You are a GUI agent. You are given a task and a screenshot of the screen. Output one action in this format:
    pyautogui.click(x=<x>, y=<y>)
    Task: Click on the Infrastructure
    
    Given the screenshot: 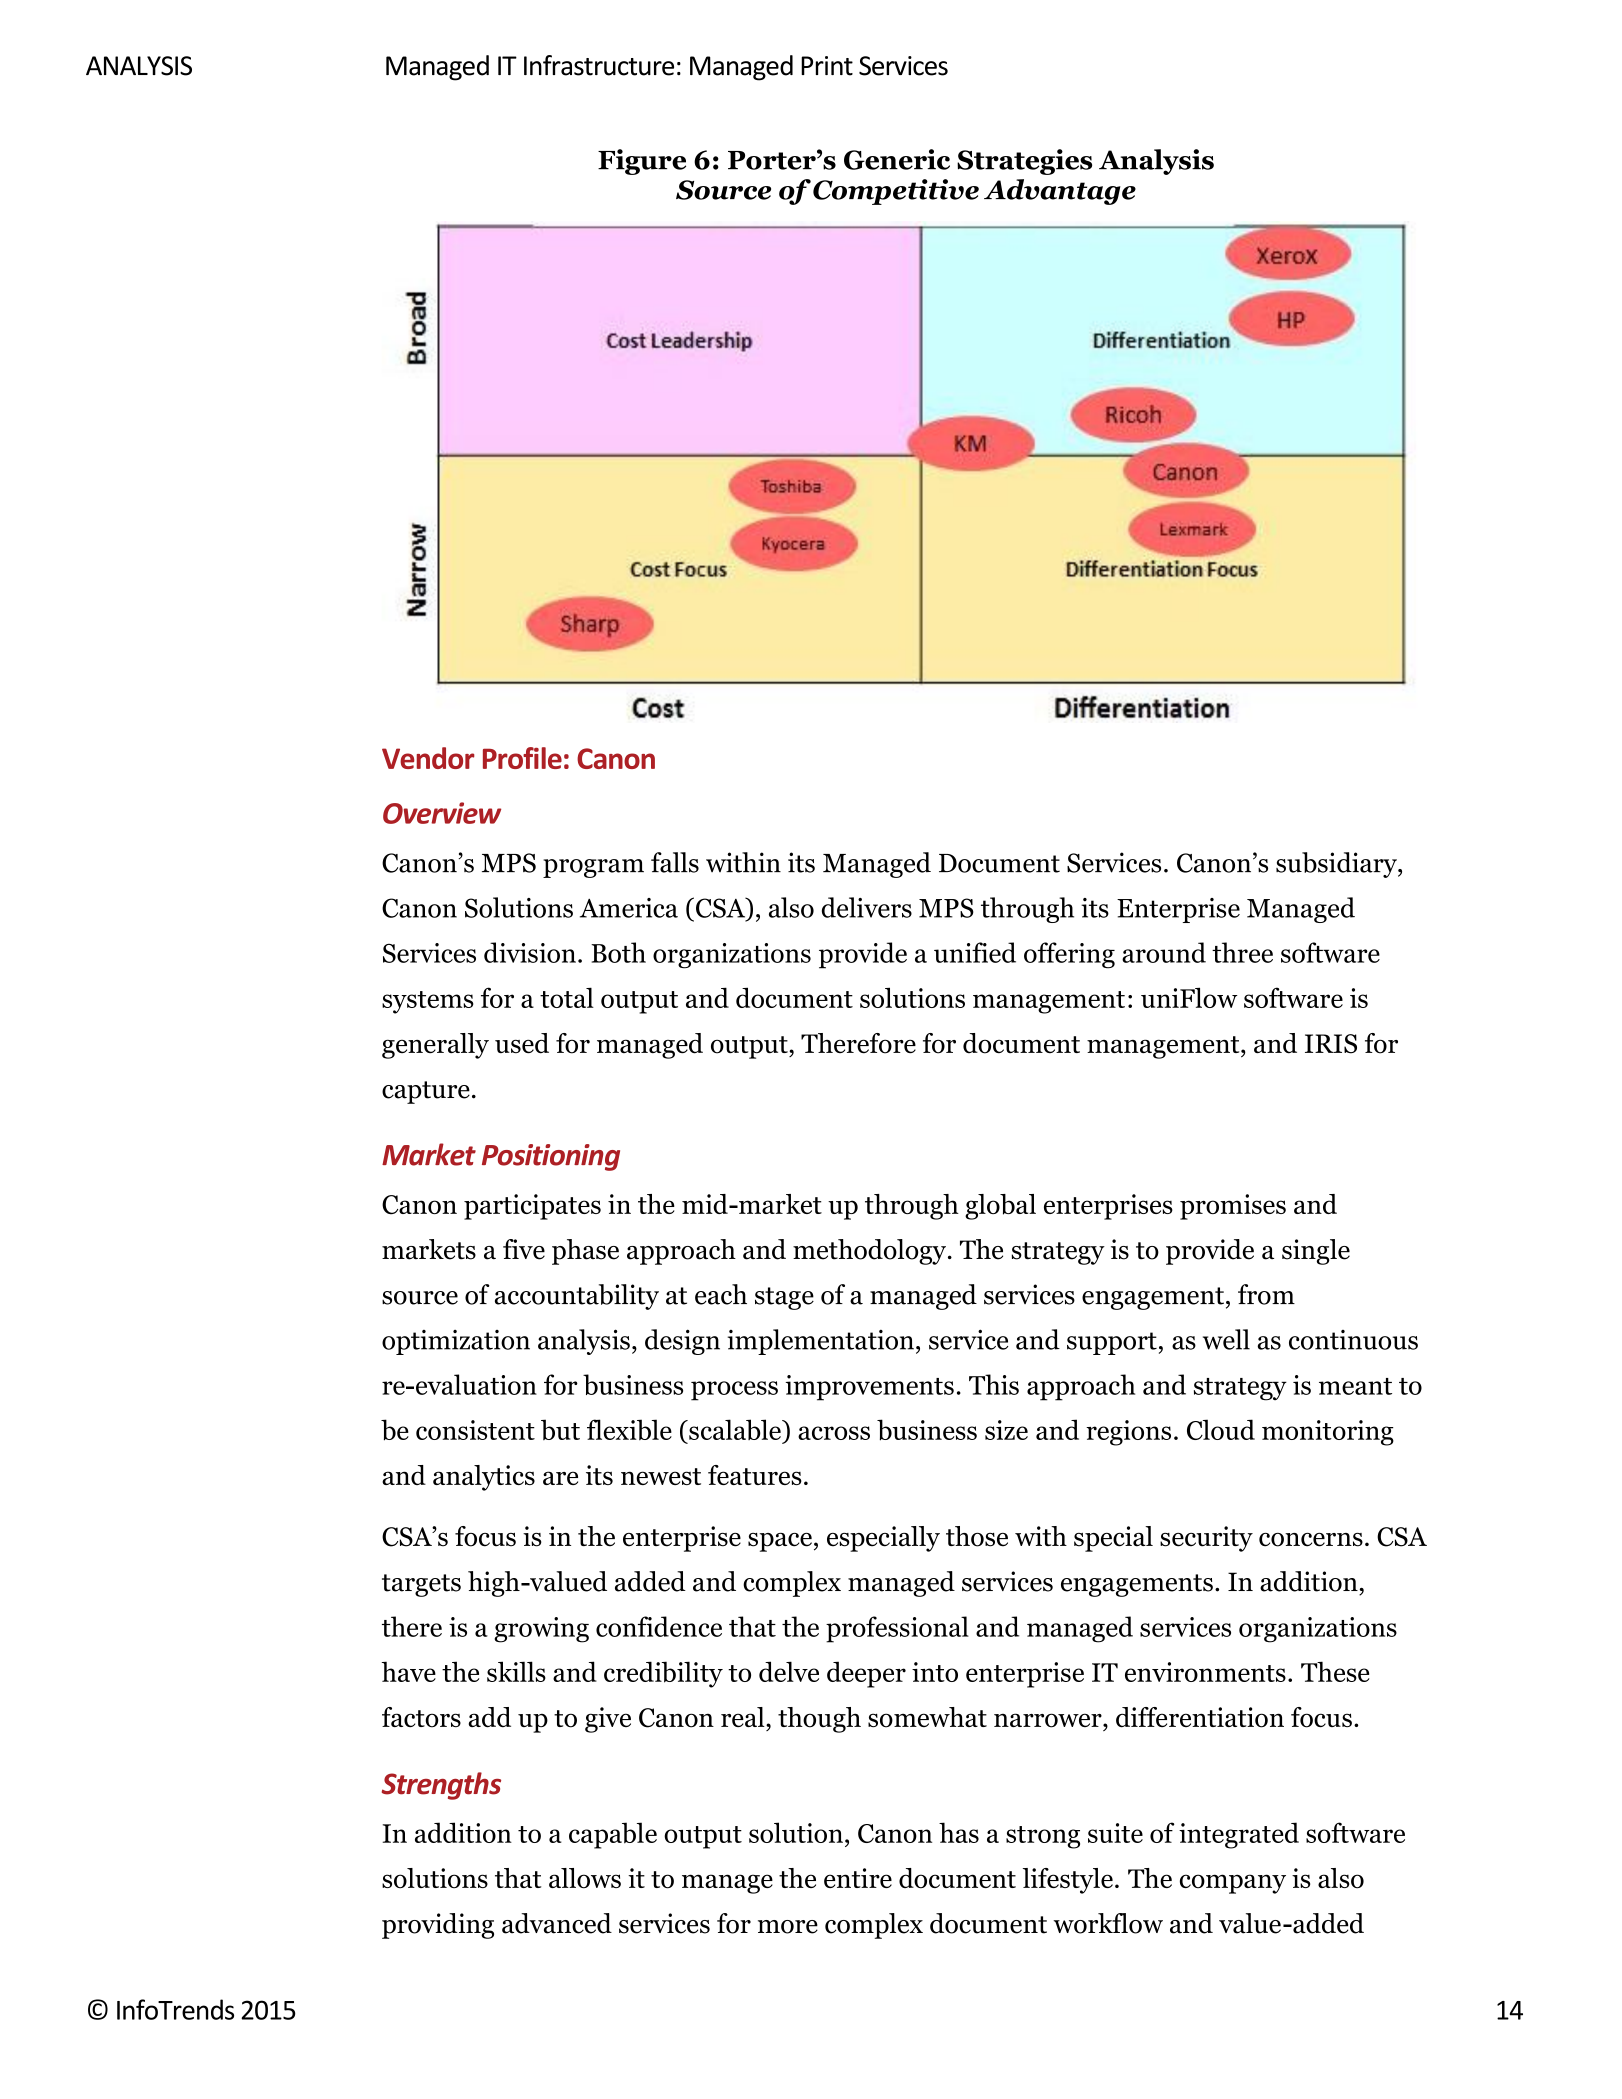 What is the action you would take?
    pyautogui.click(x=599, y=65)
